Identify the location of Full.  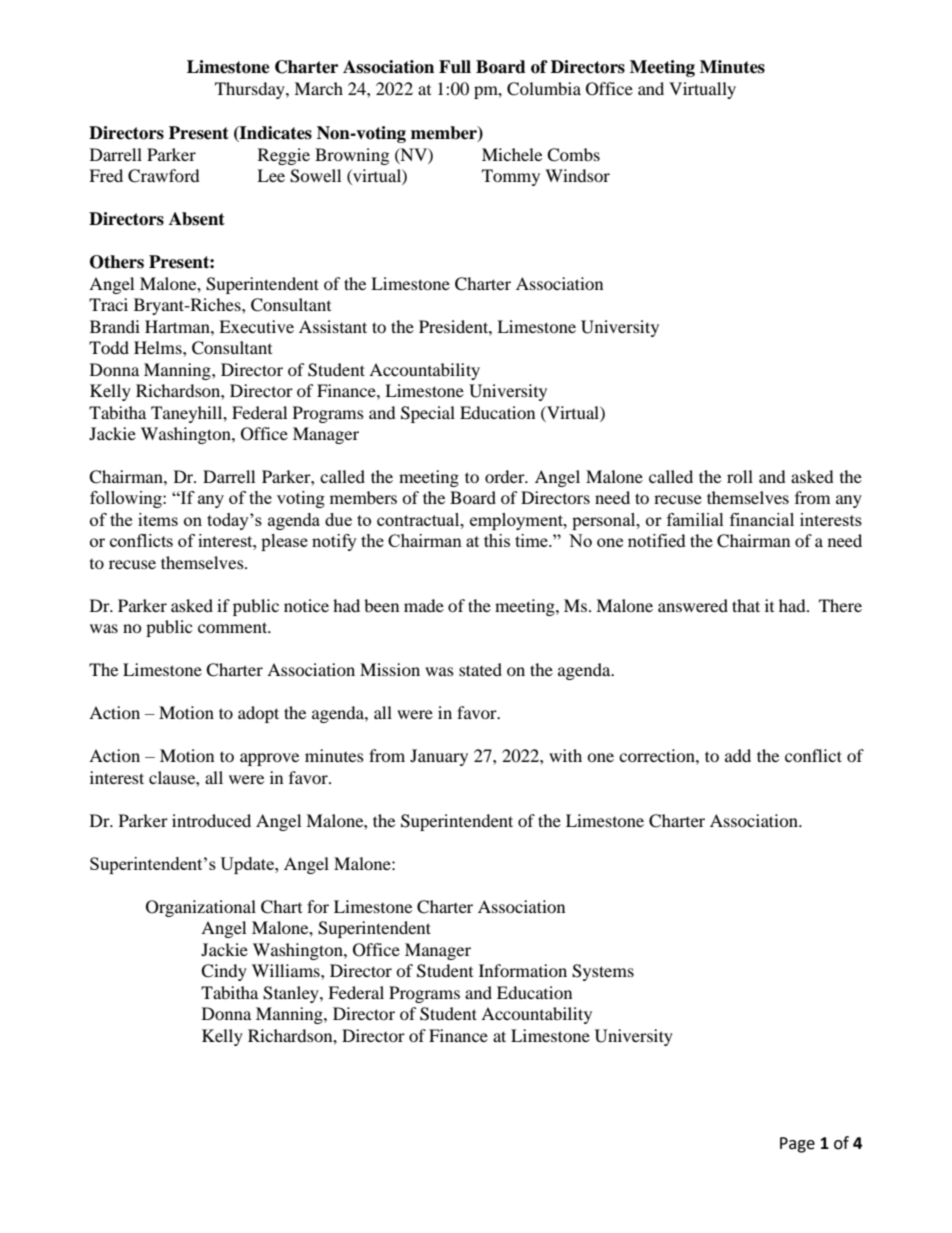
(455, 67).
